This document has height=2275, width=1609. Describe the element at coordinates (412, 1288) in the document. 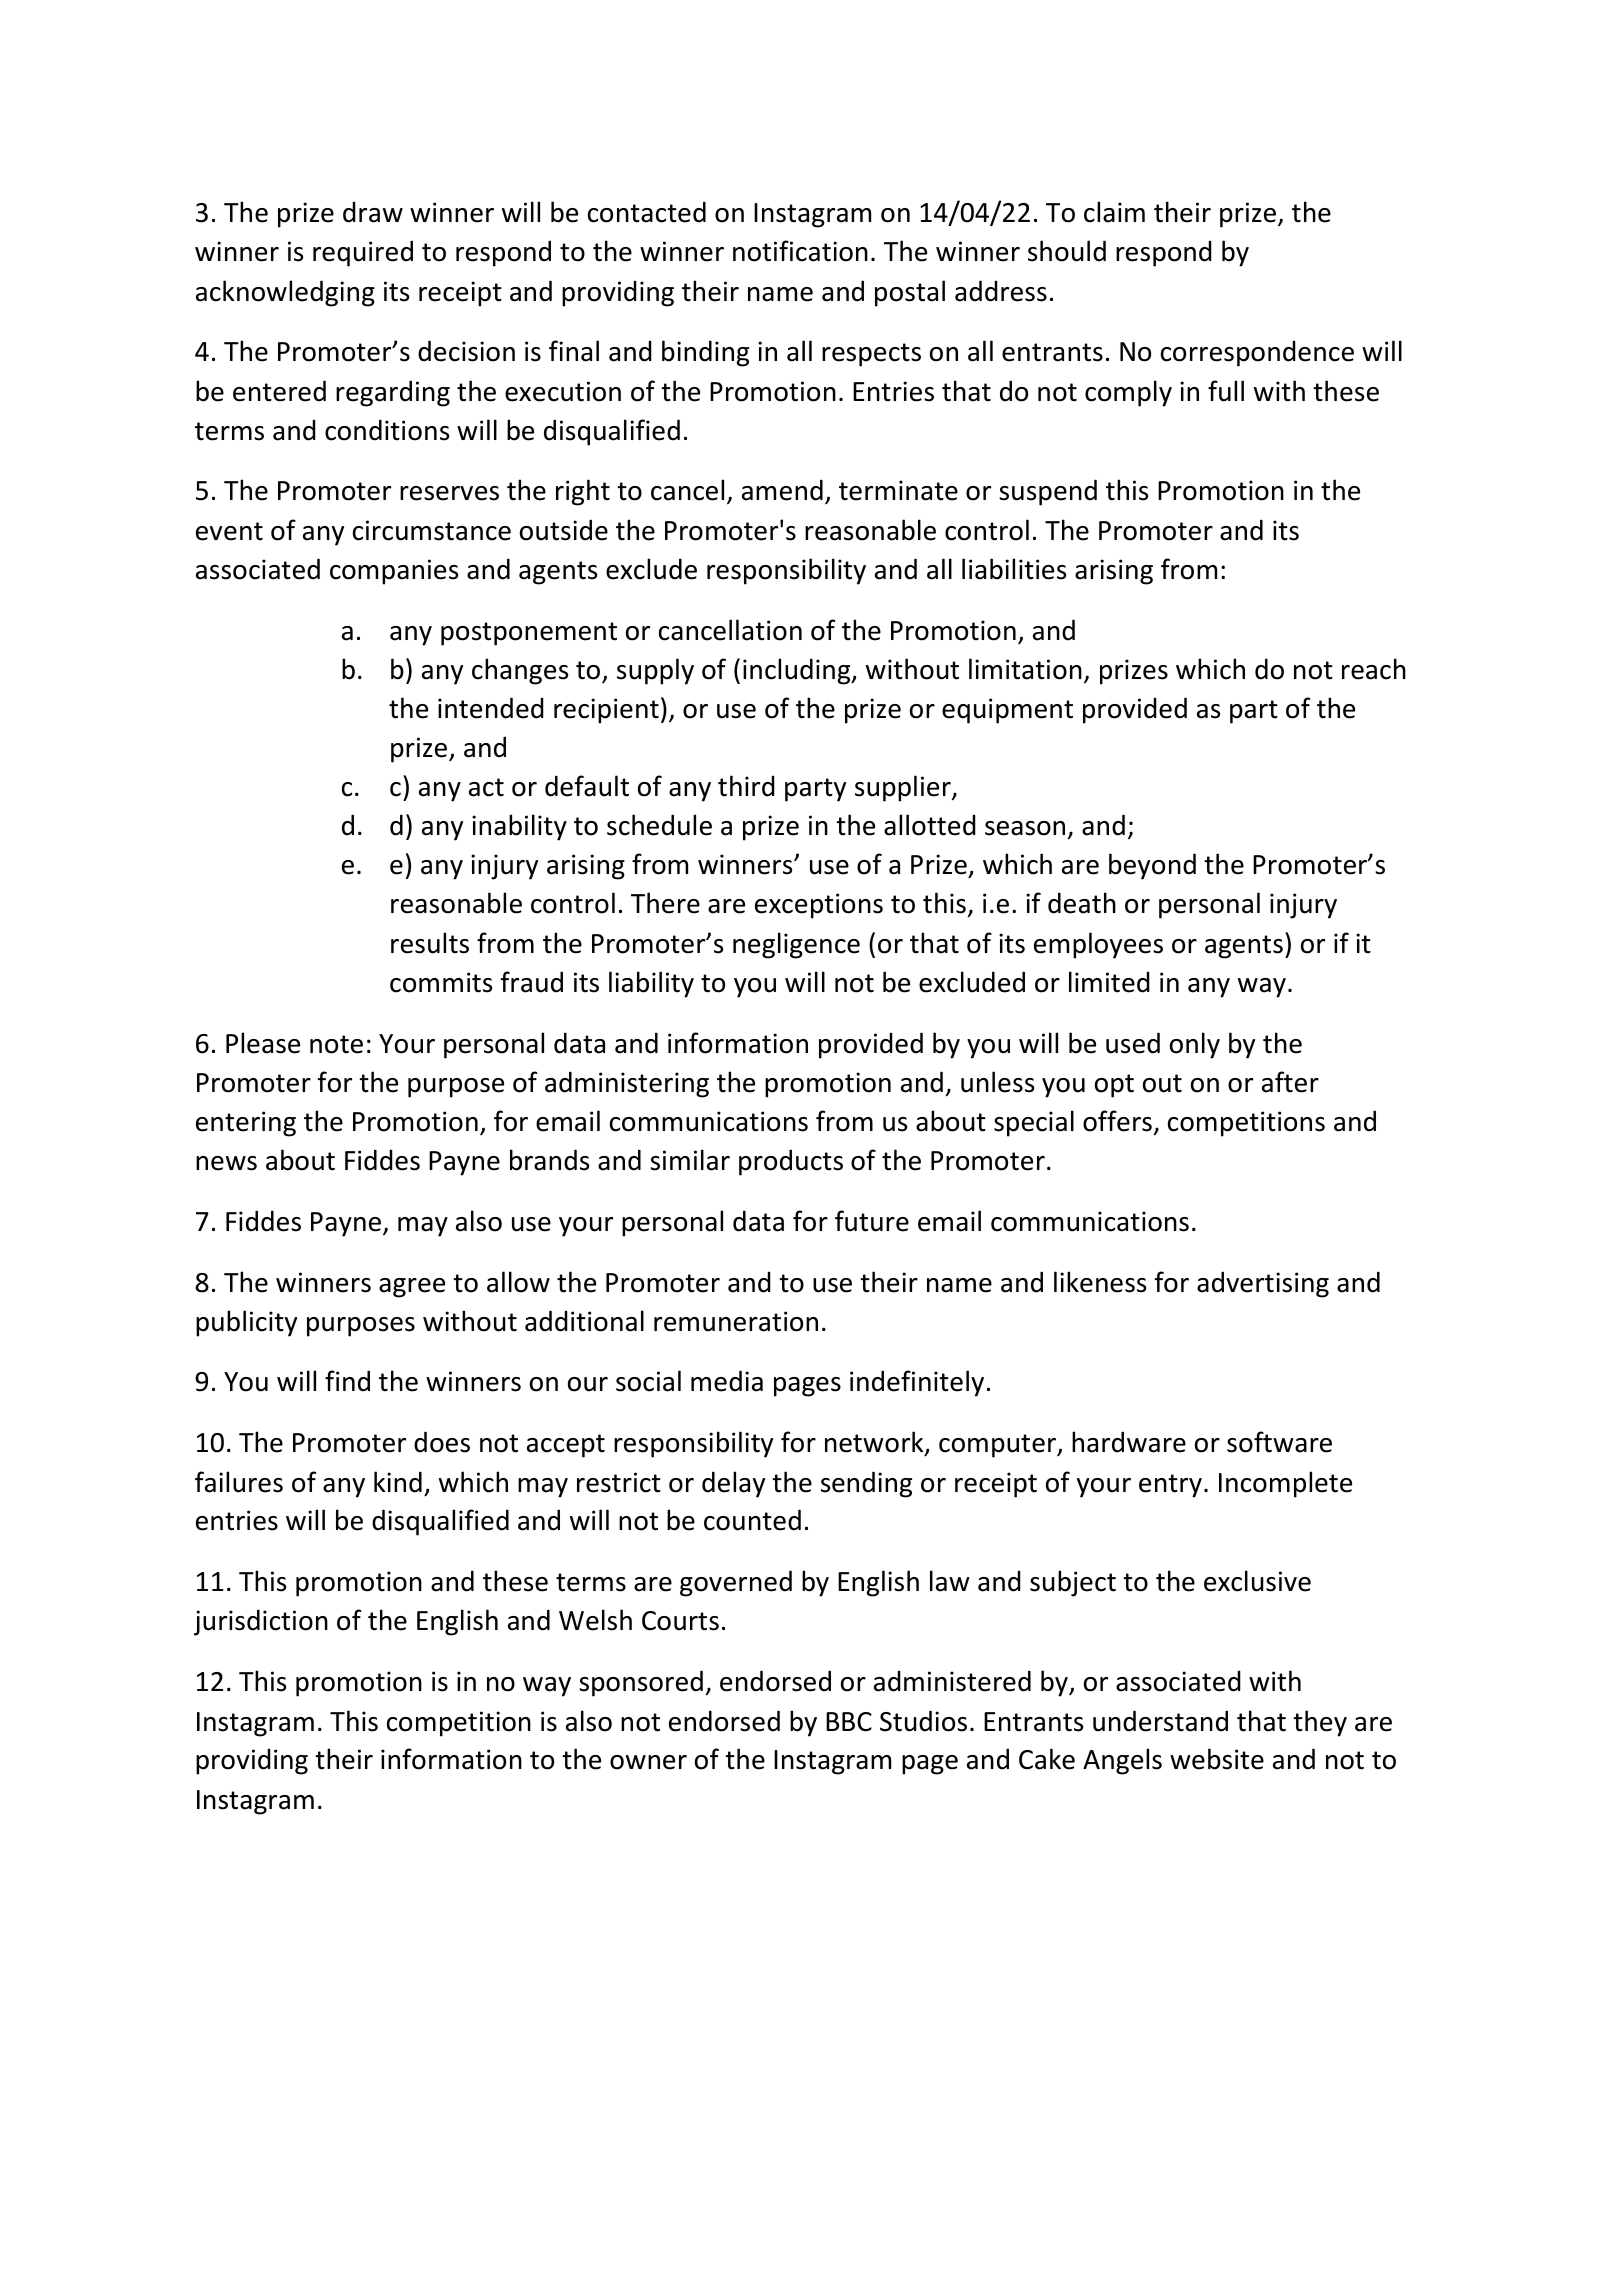

I see `agree` at that location.
